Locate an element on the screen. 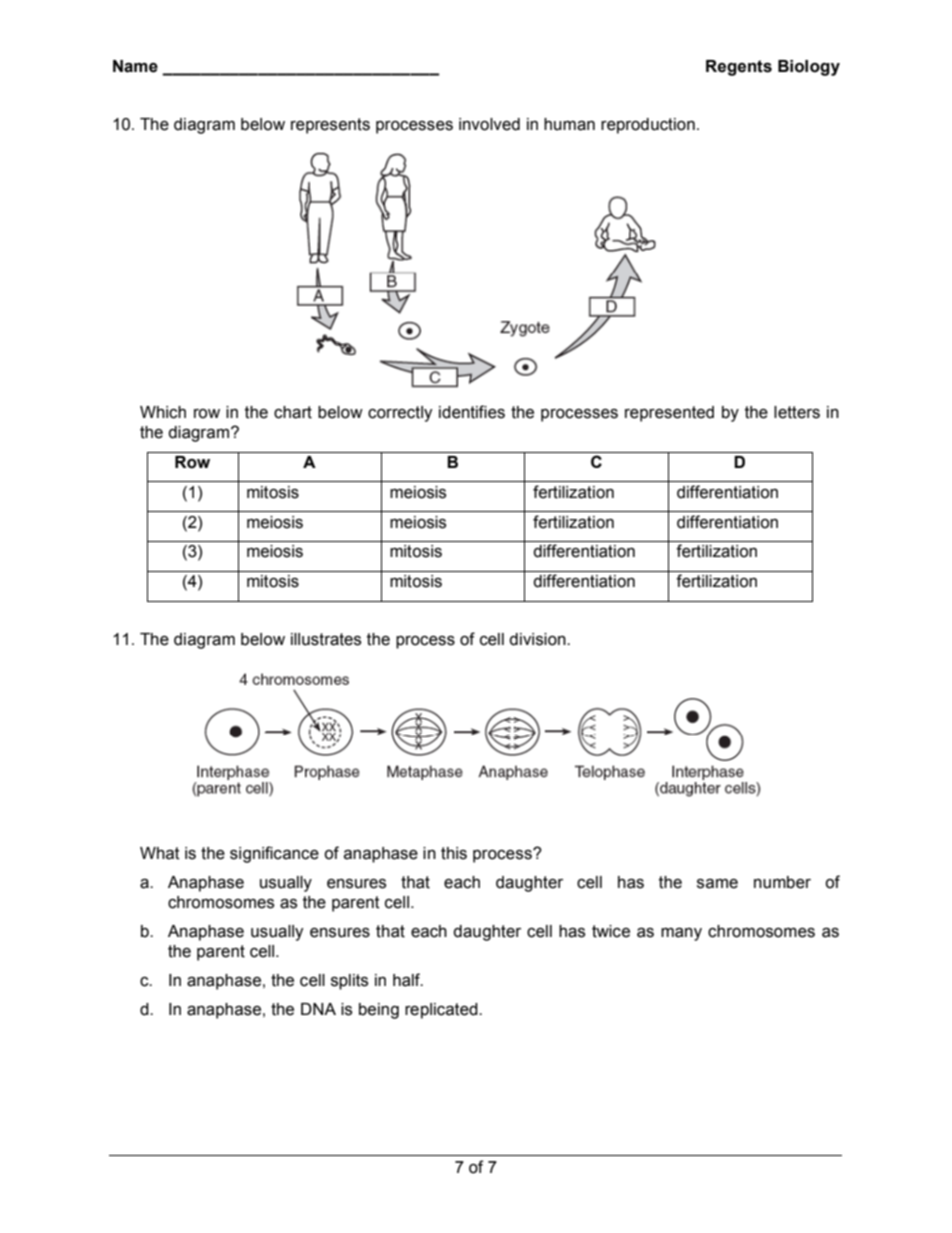 This screenshot has height=1233, width=952. replicated is located at coordinates (442, 1011).
